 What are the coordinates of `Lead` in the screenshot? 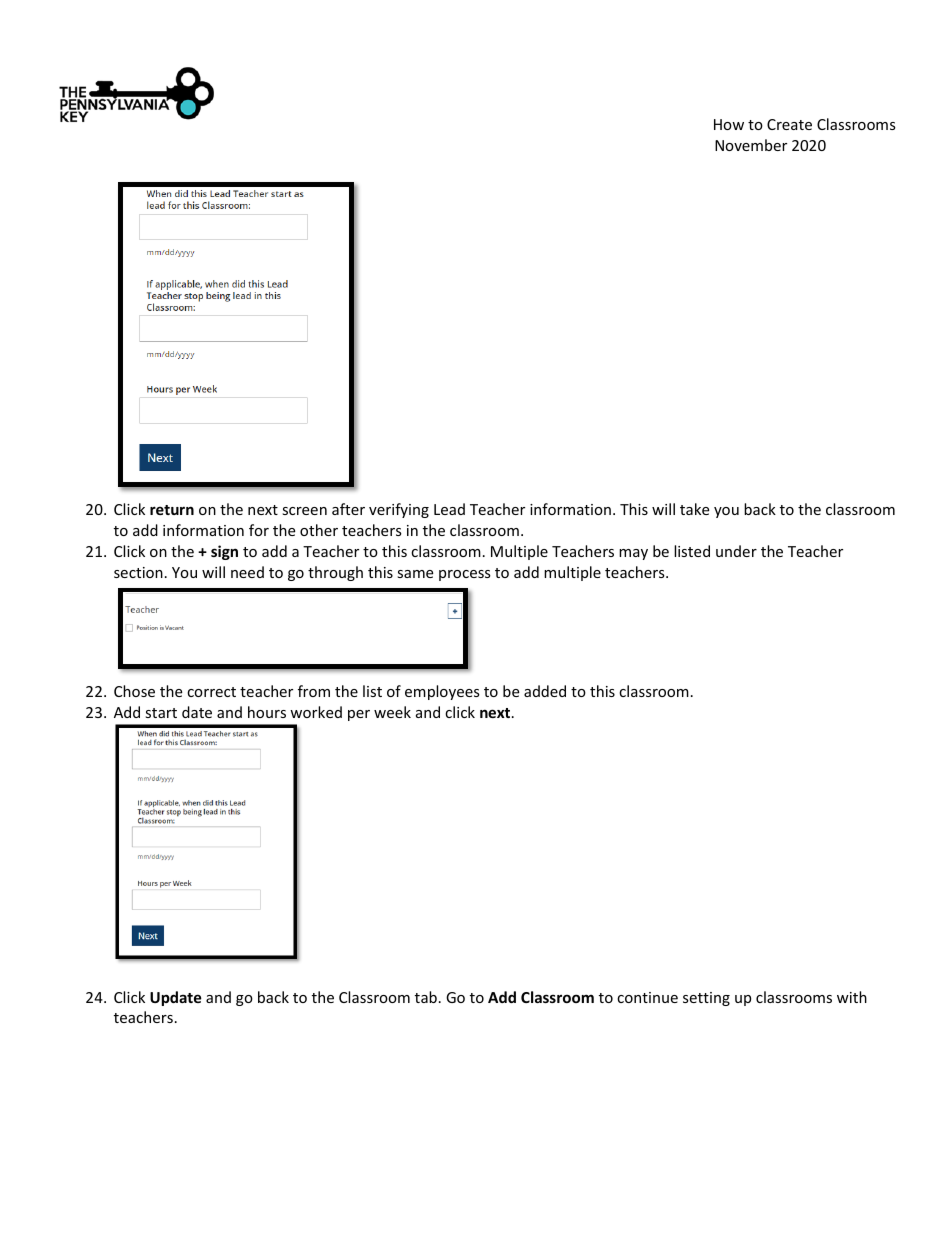 It's located at (449, 509).
